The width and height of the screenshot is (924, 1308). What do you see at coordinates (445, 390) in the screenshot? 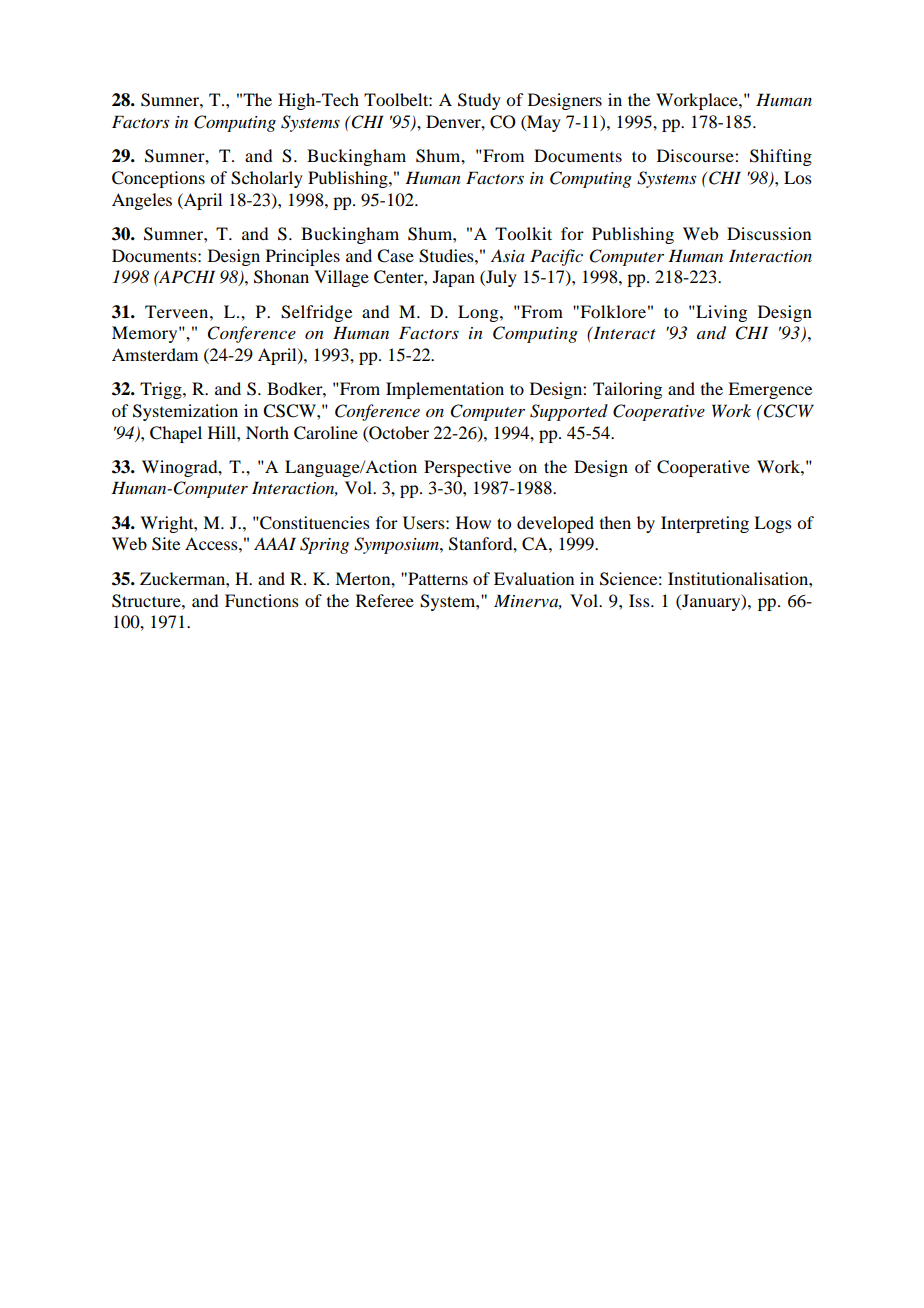
I see `Implementation` at bounding box center [445, 390].
